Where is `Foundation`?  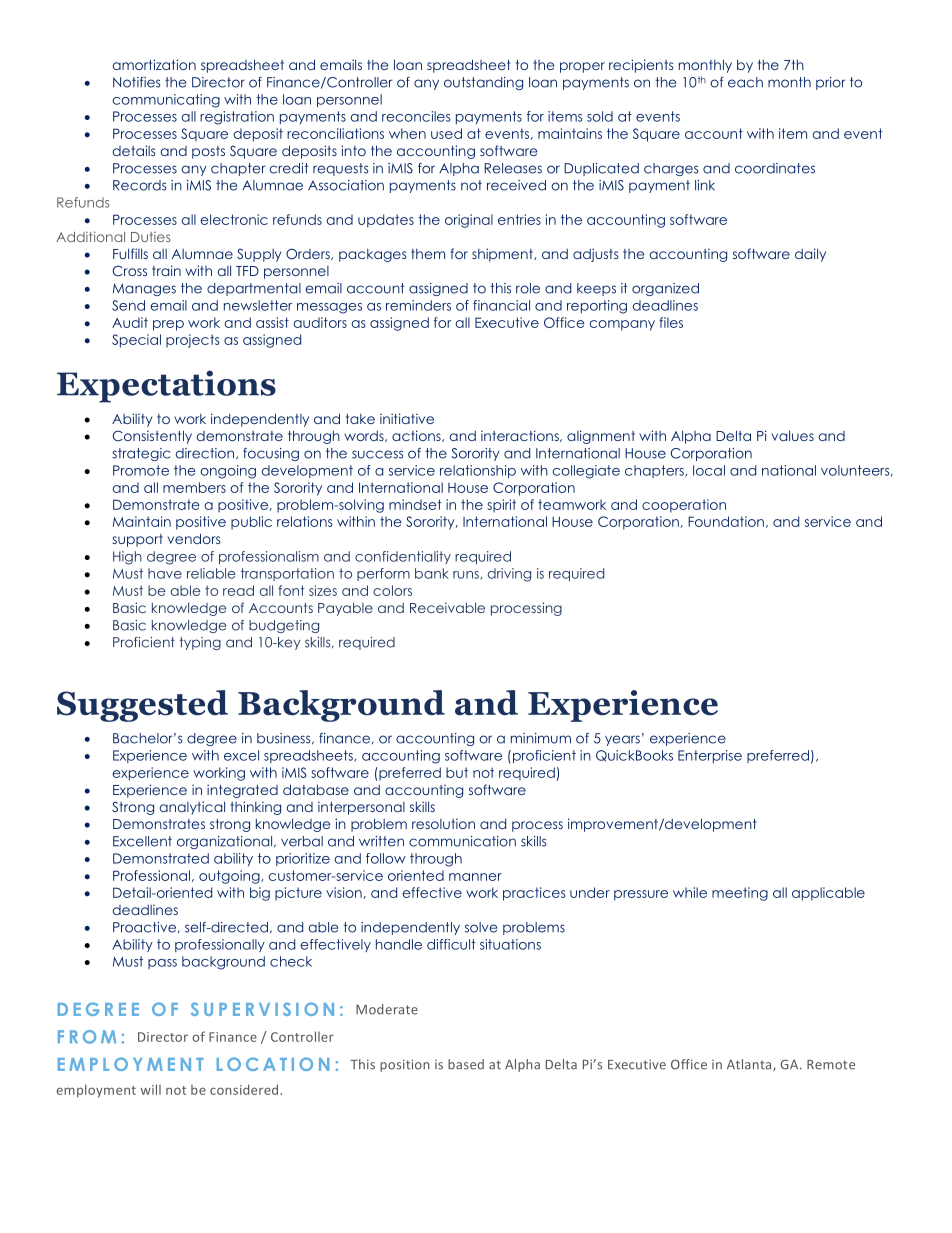
Foundation is located at coordinates (726, 521).
